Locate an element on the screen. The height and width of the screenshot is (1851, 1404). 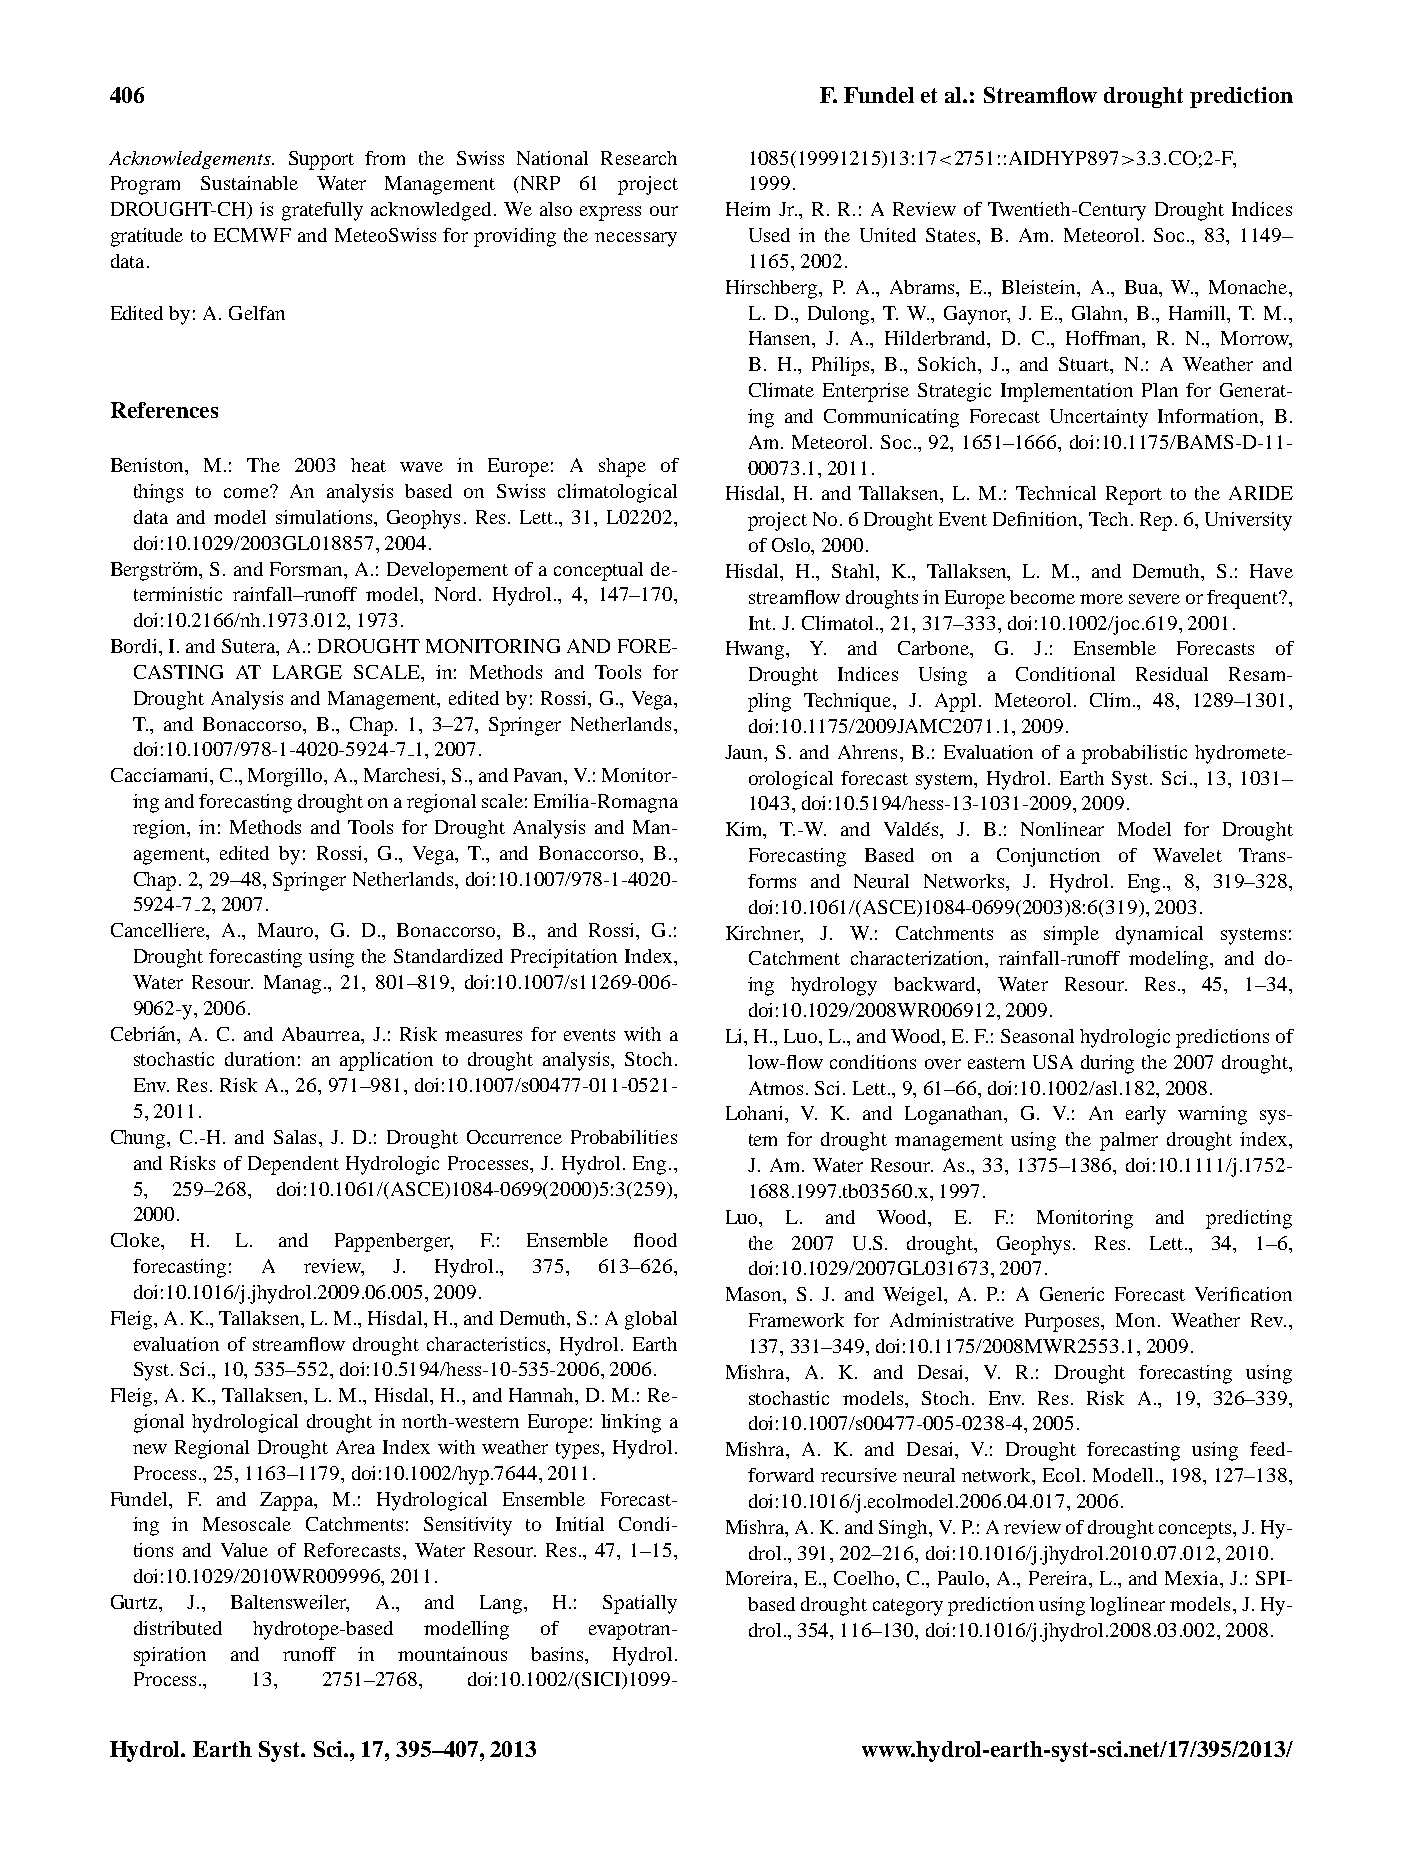
Value is located at coordinates (244, 1550).
